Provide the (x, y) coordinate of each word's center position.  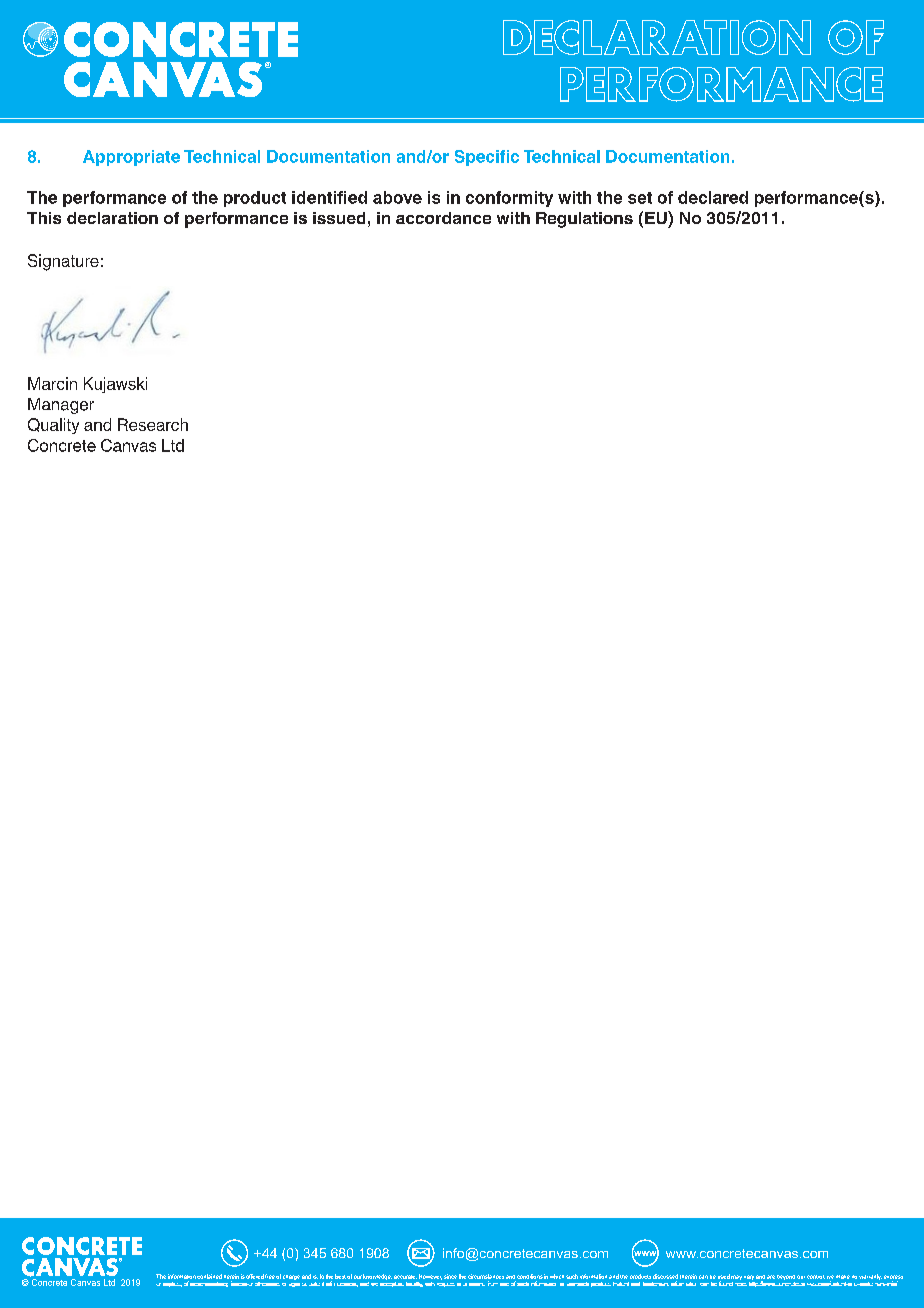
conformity (509, 199)
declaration (112, 218)
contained (209, 1276)
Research (153, 424)
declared (713, 197)
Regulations (584, 220)
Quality (53, 426)
